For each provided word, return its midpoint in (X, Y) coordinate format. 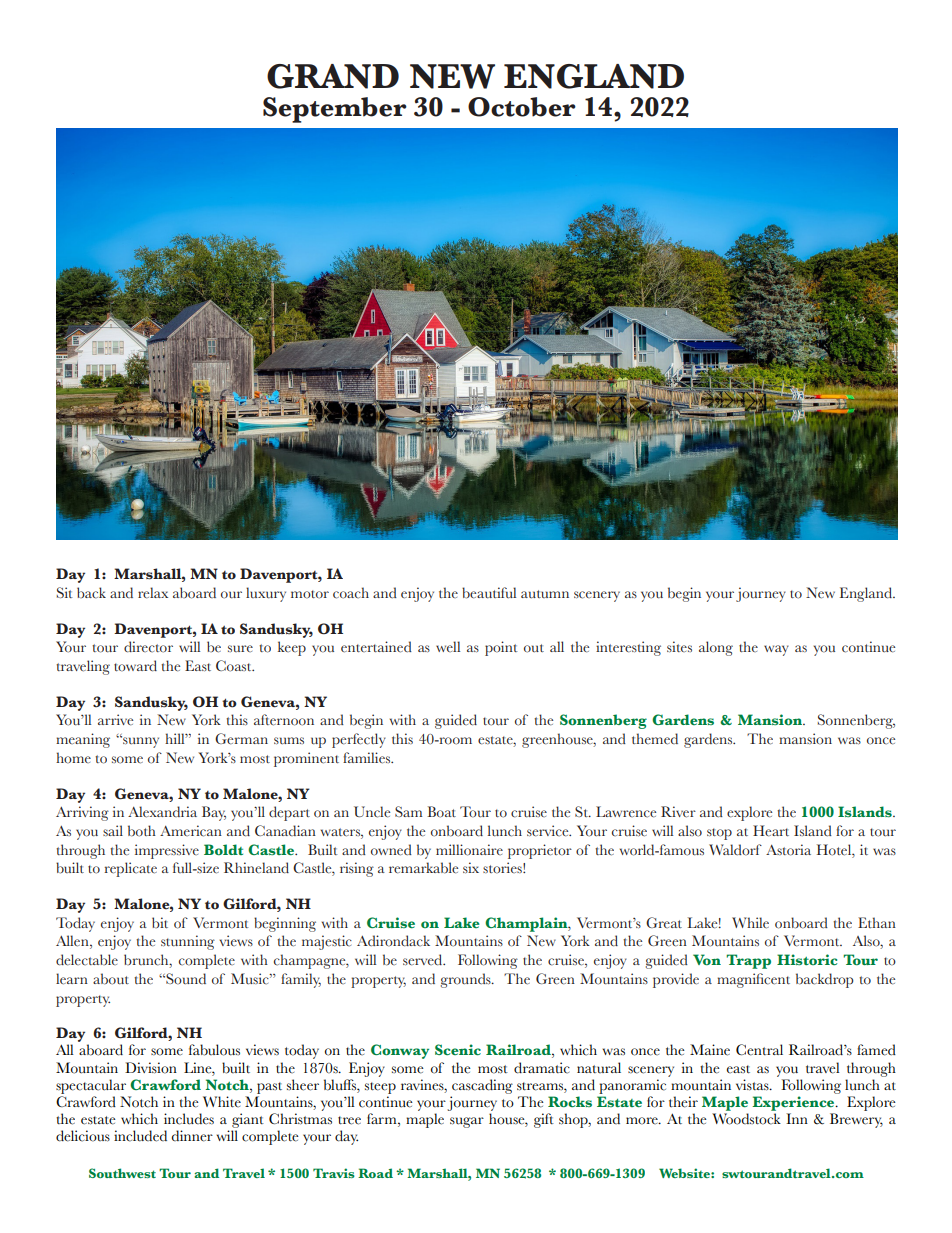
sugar (467, 1122)
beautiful (489, 593)
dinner (192, 1136)
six (471, 867)
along (716, 648)
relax (153, 593)
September (335, 110)
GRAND (333, 76)
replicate (130, 869)
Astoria (788, 850)
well (448, 646)
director (148, 647)
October (522, 107)
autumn (545, 594)
